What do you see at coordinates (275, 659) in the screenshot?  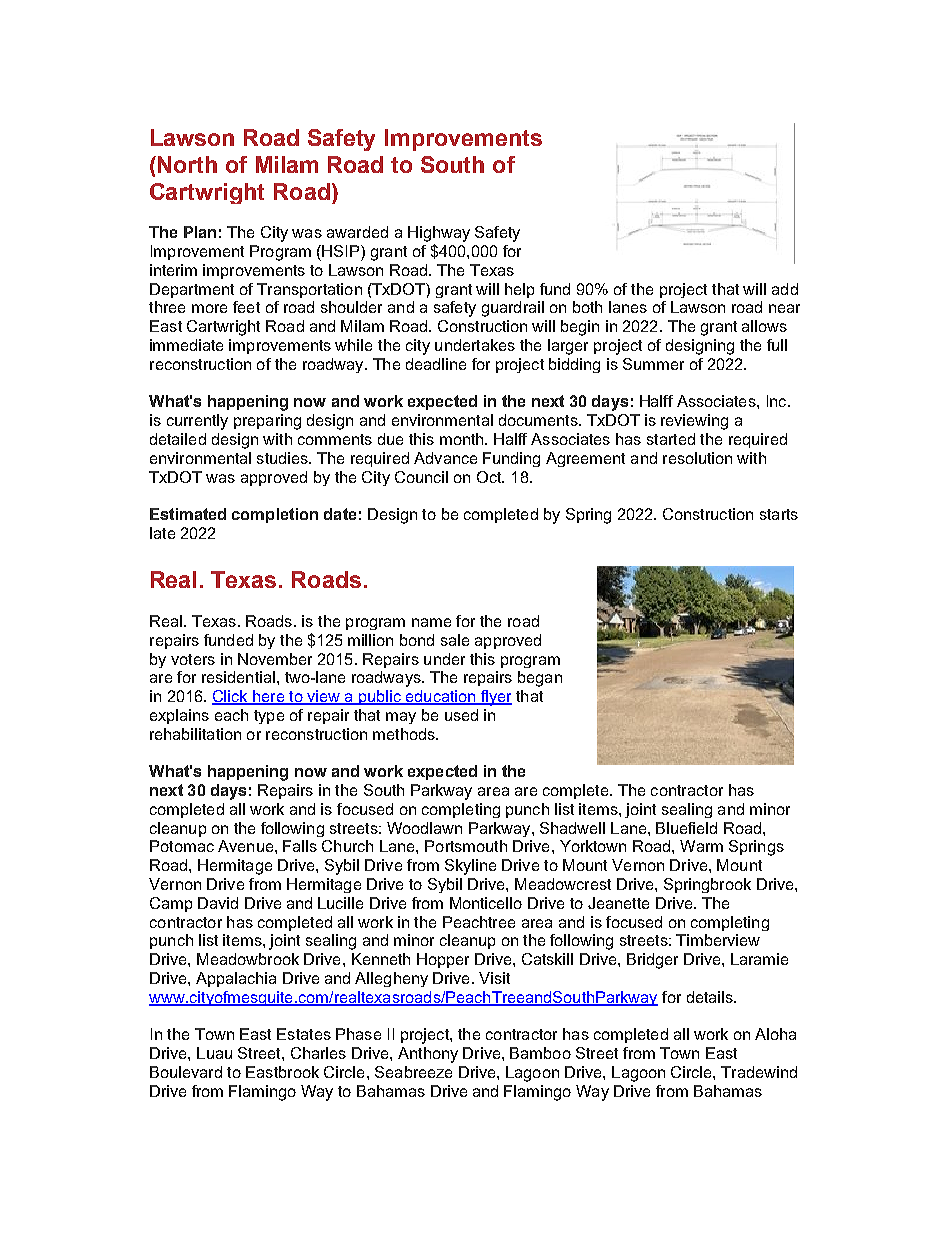 I see `November` at bounding box center [275, 659].
